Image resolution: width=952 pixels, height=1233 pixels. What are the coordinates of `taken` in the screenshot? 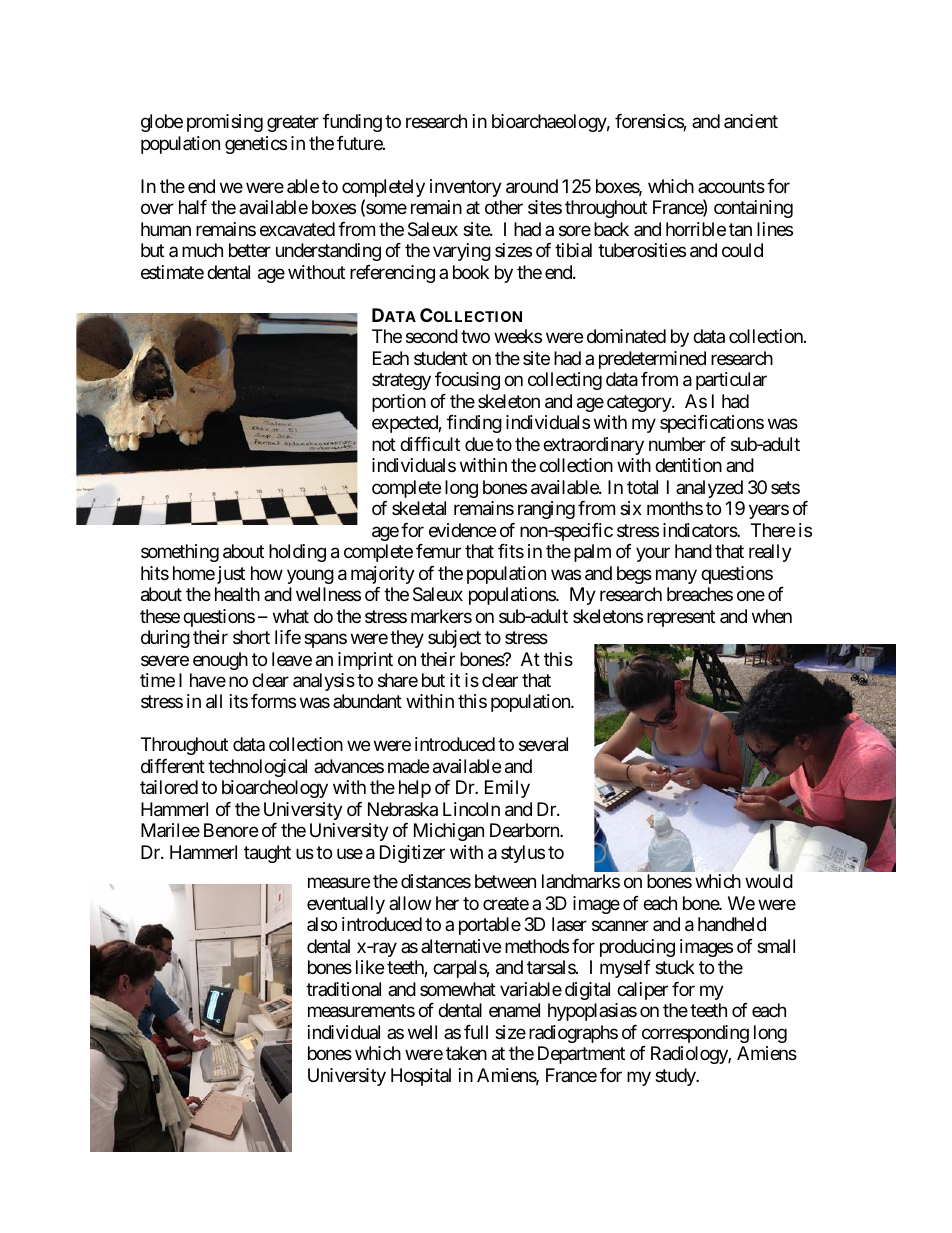 It's located at (466, 1053).
